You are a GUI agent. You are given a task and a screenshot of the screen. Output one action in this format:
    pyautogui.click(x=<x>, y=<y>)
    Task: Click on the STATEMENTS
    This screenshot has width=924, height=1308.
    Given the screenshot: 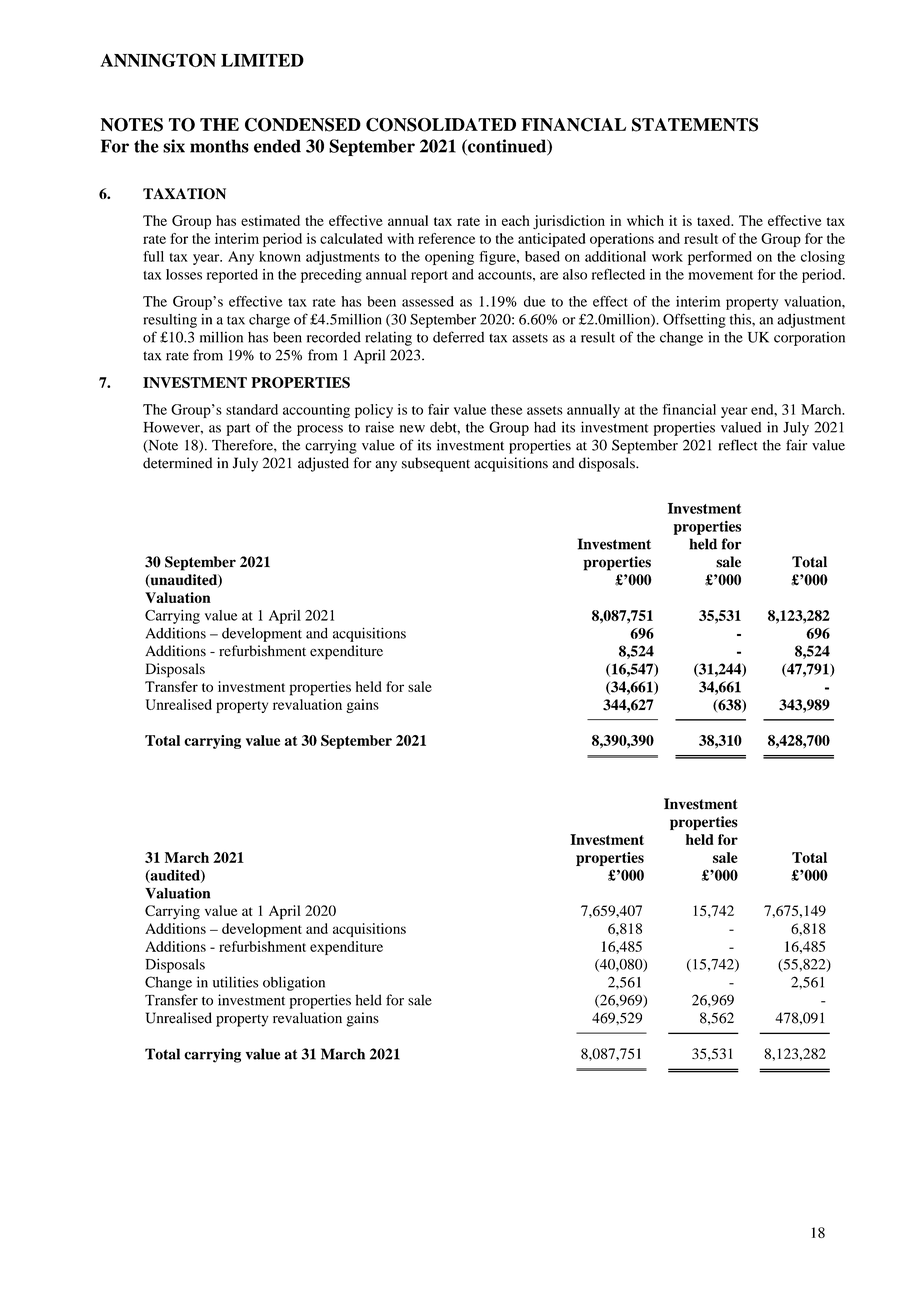 What is the action you would take?
    pyautogui.click(x=695, y=125)
